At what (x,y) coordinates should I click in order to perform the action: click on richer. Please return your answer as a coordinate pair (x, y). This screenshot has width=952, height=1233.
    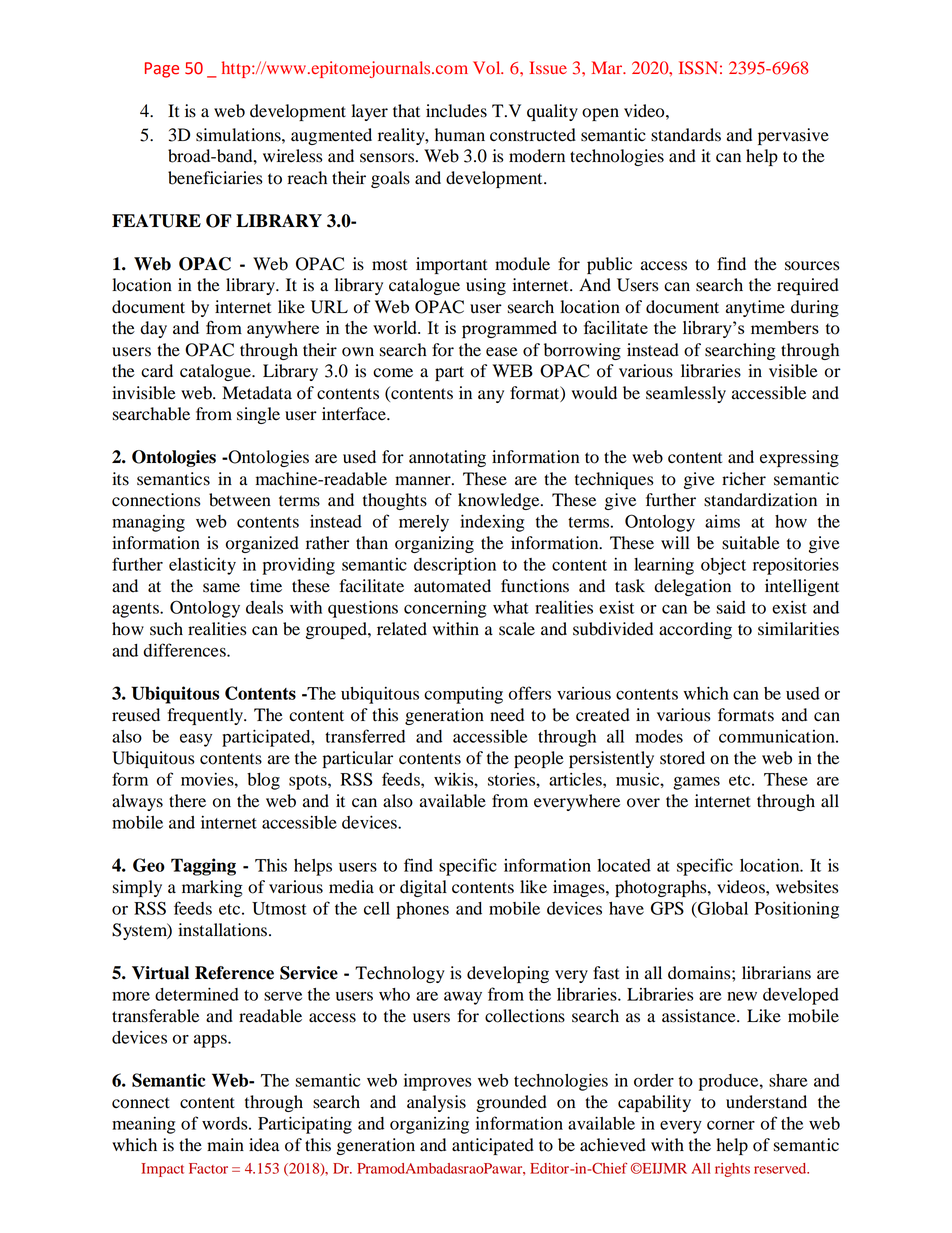
    Looking at the image, I should click on (744, 479).
